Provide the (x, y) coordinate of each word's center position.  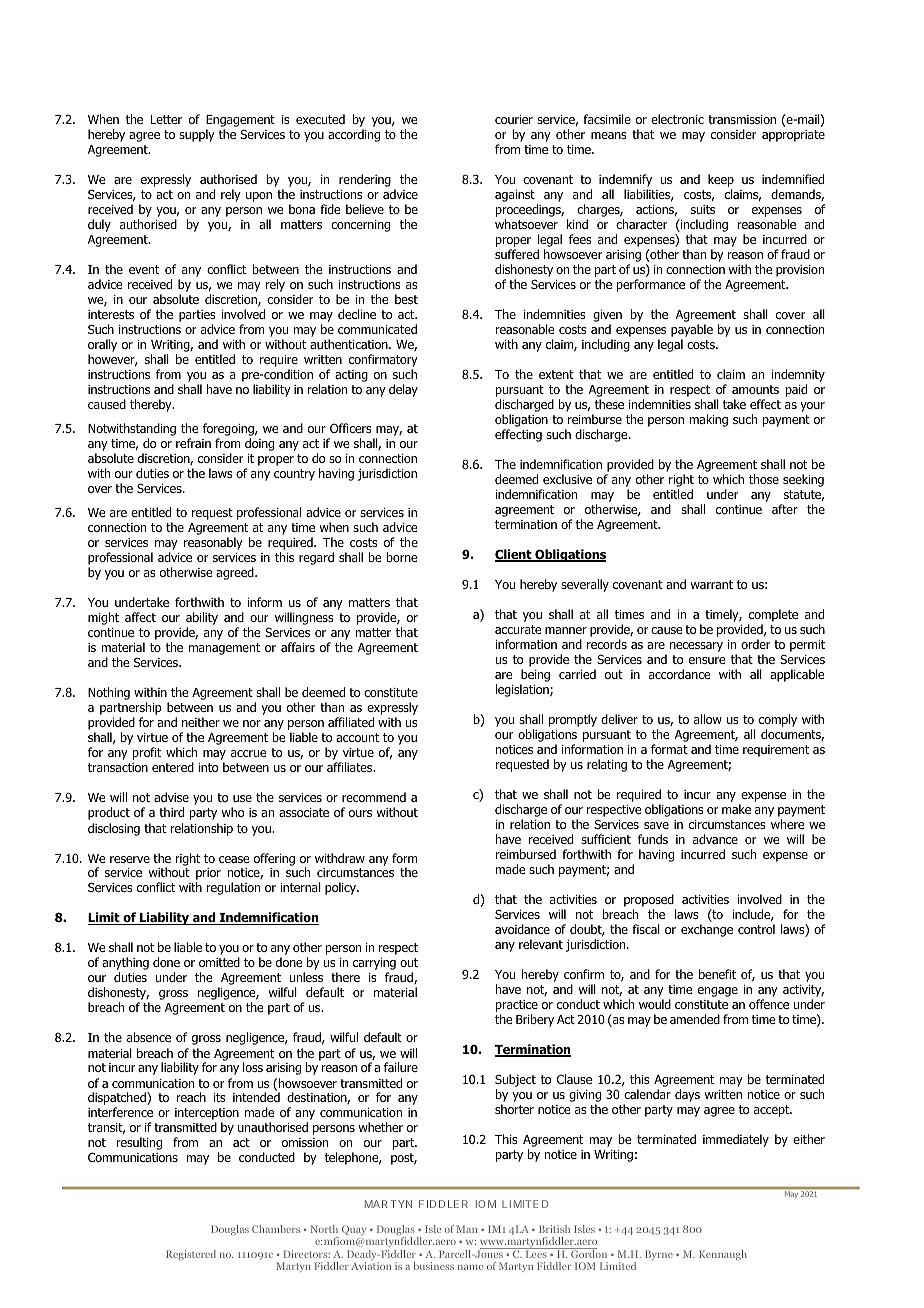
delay (403, 390)
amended (695, 1019)
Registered (191, 1255)
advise (171, 797)
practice (517, 1006)
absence (149, 1037)
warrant (712, 584)
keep (721, 180)
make (736, 809)
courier (514, 119)
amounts (755, 389)
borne (402, 557)
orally (102, 345)
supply (197, 135)
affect (140, 617)
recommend (374, 797)
